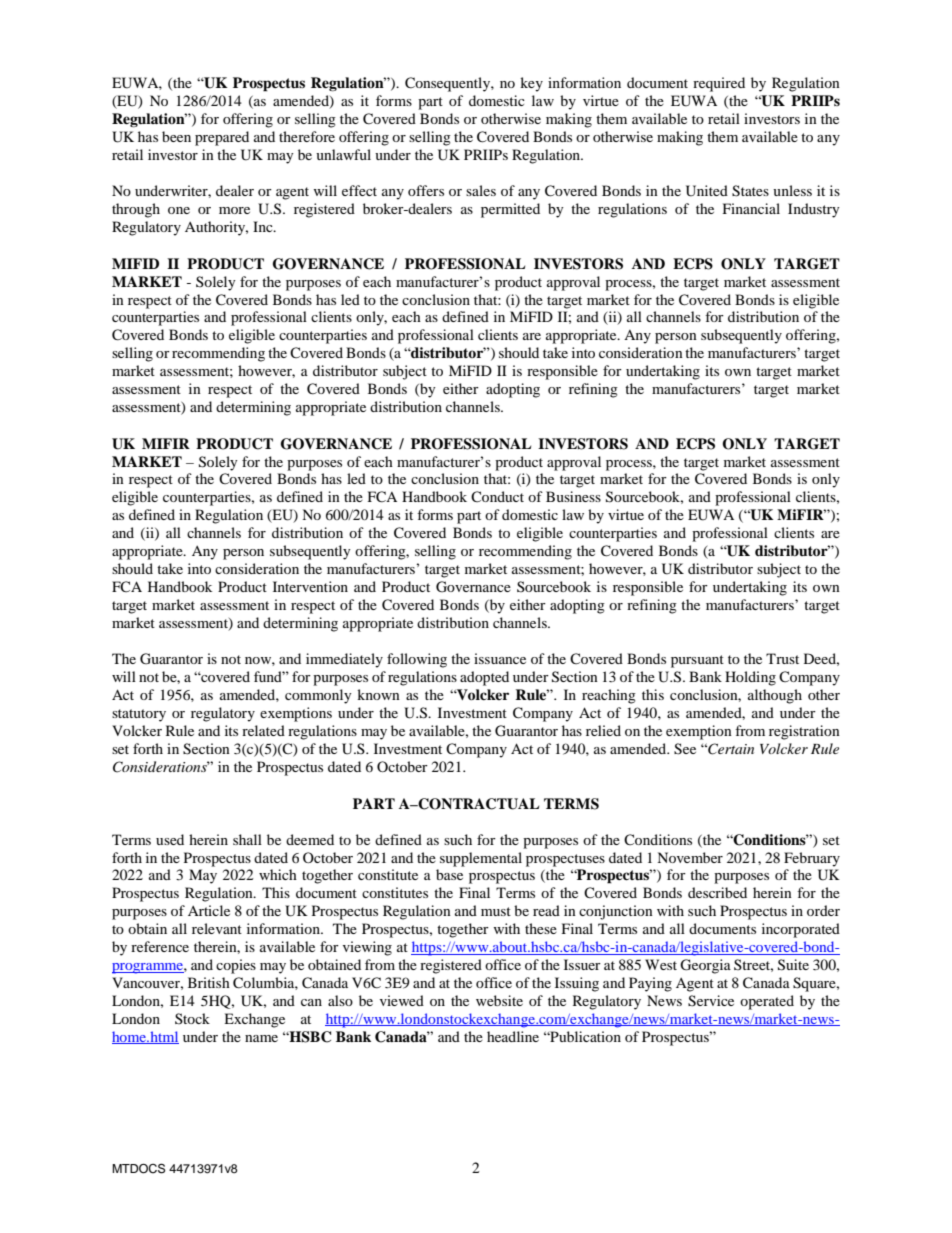 Image resolution: width=952 pixels, height=1233 pixels. Describe the element at coordinates (222, 138) in the document. I see `prepared` at that location.
